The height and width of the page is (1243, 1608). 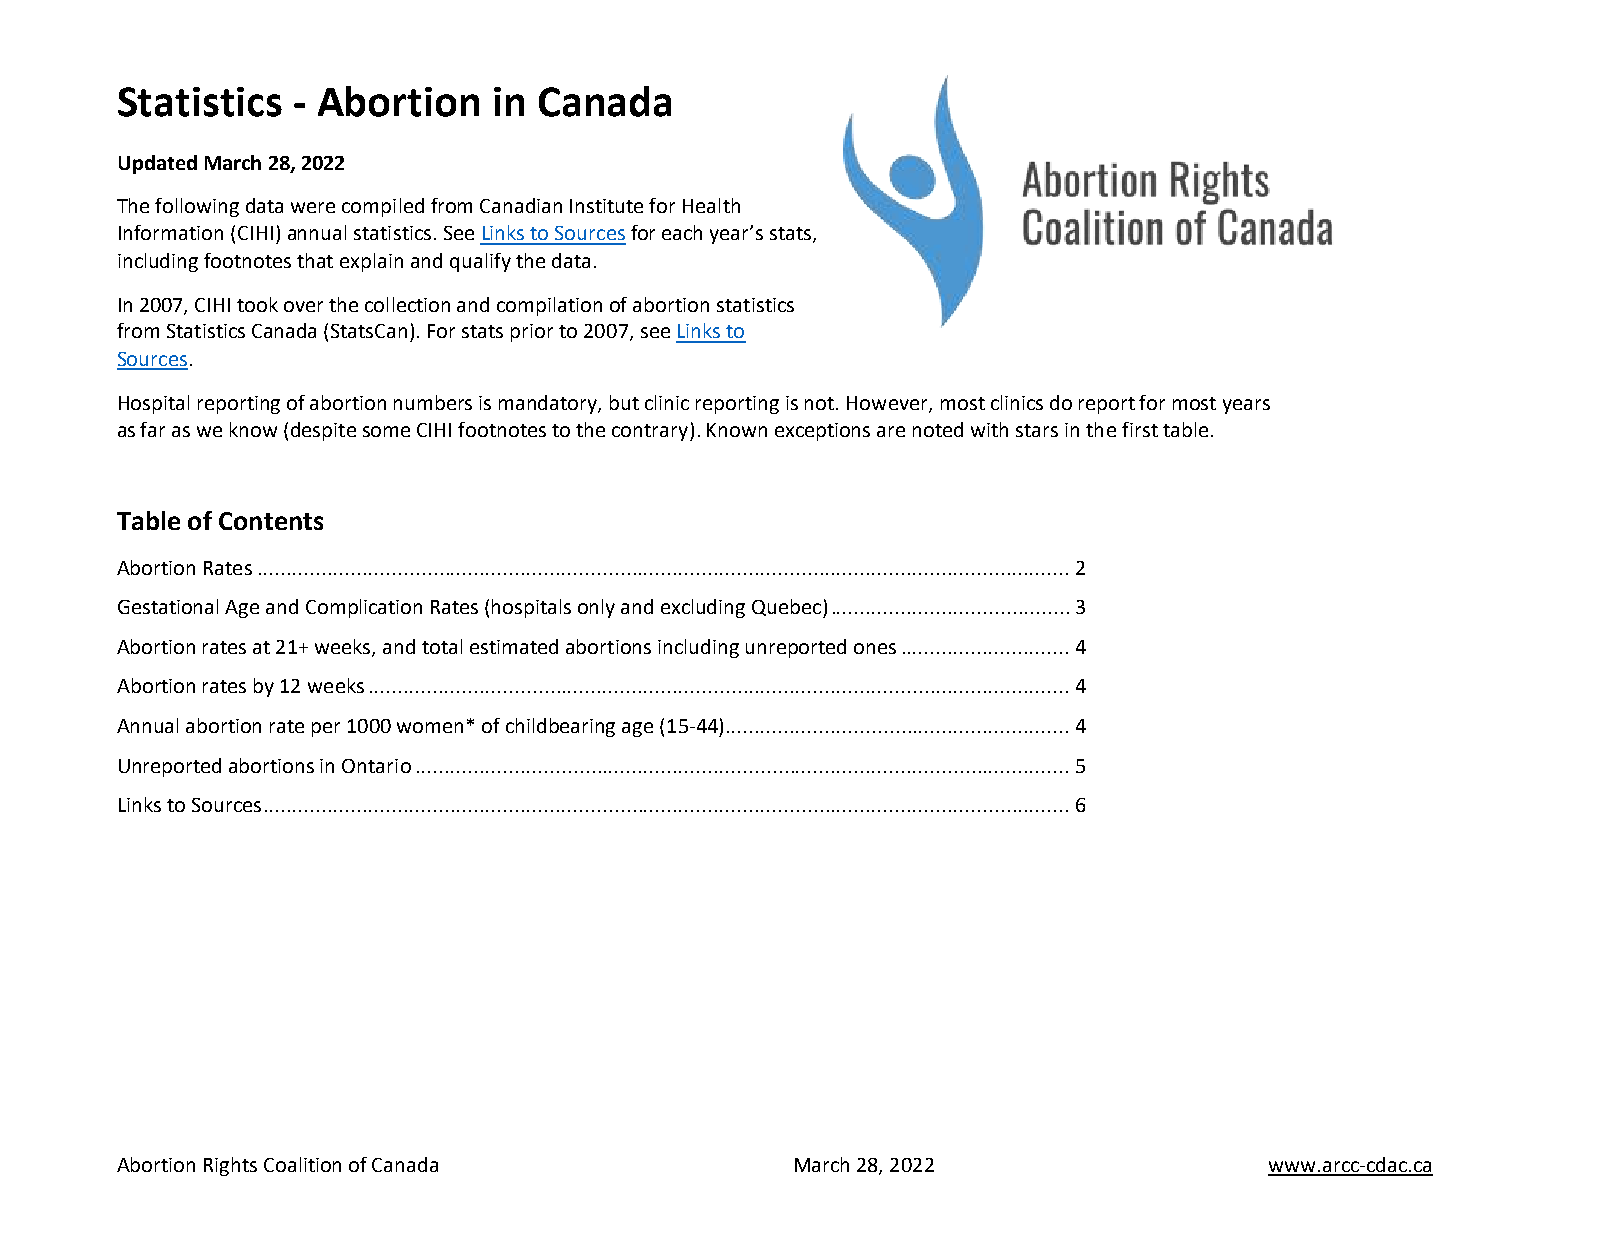 What do you see at coordinates (596, 608) in the page?
I see `only` at bounding box center [596, 608].
